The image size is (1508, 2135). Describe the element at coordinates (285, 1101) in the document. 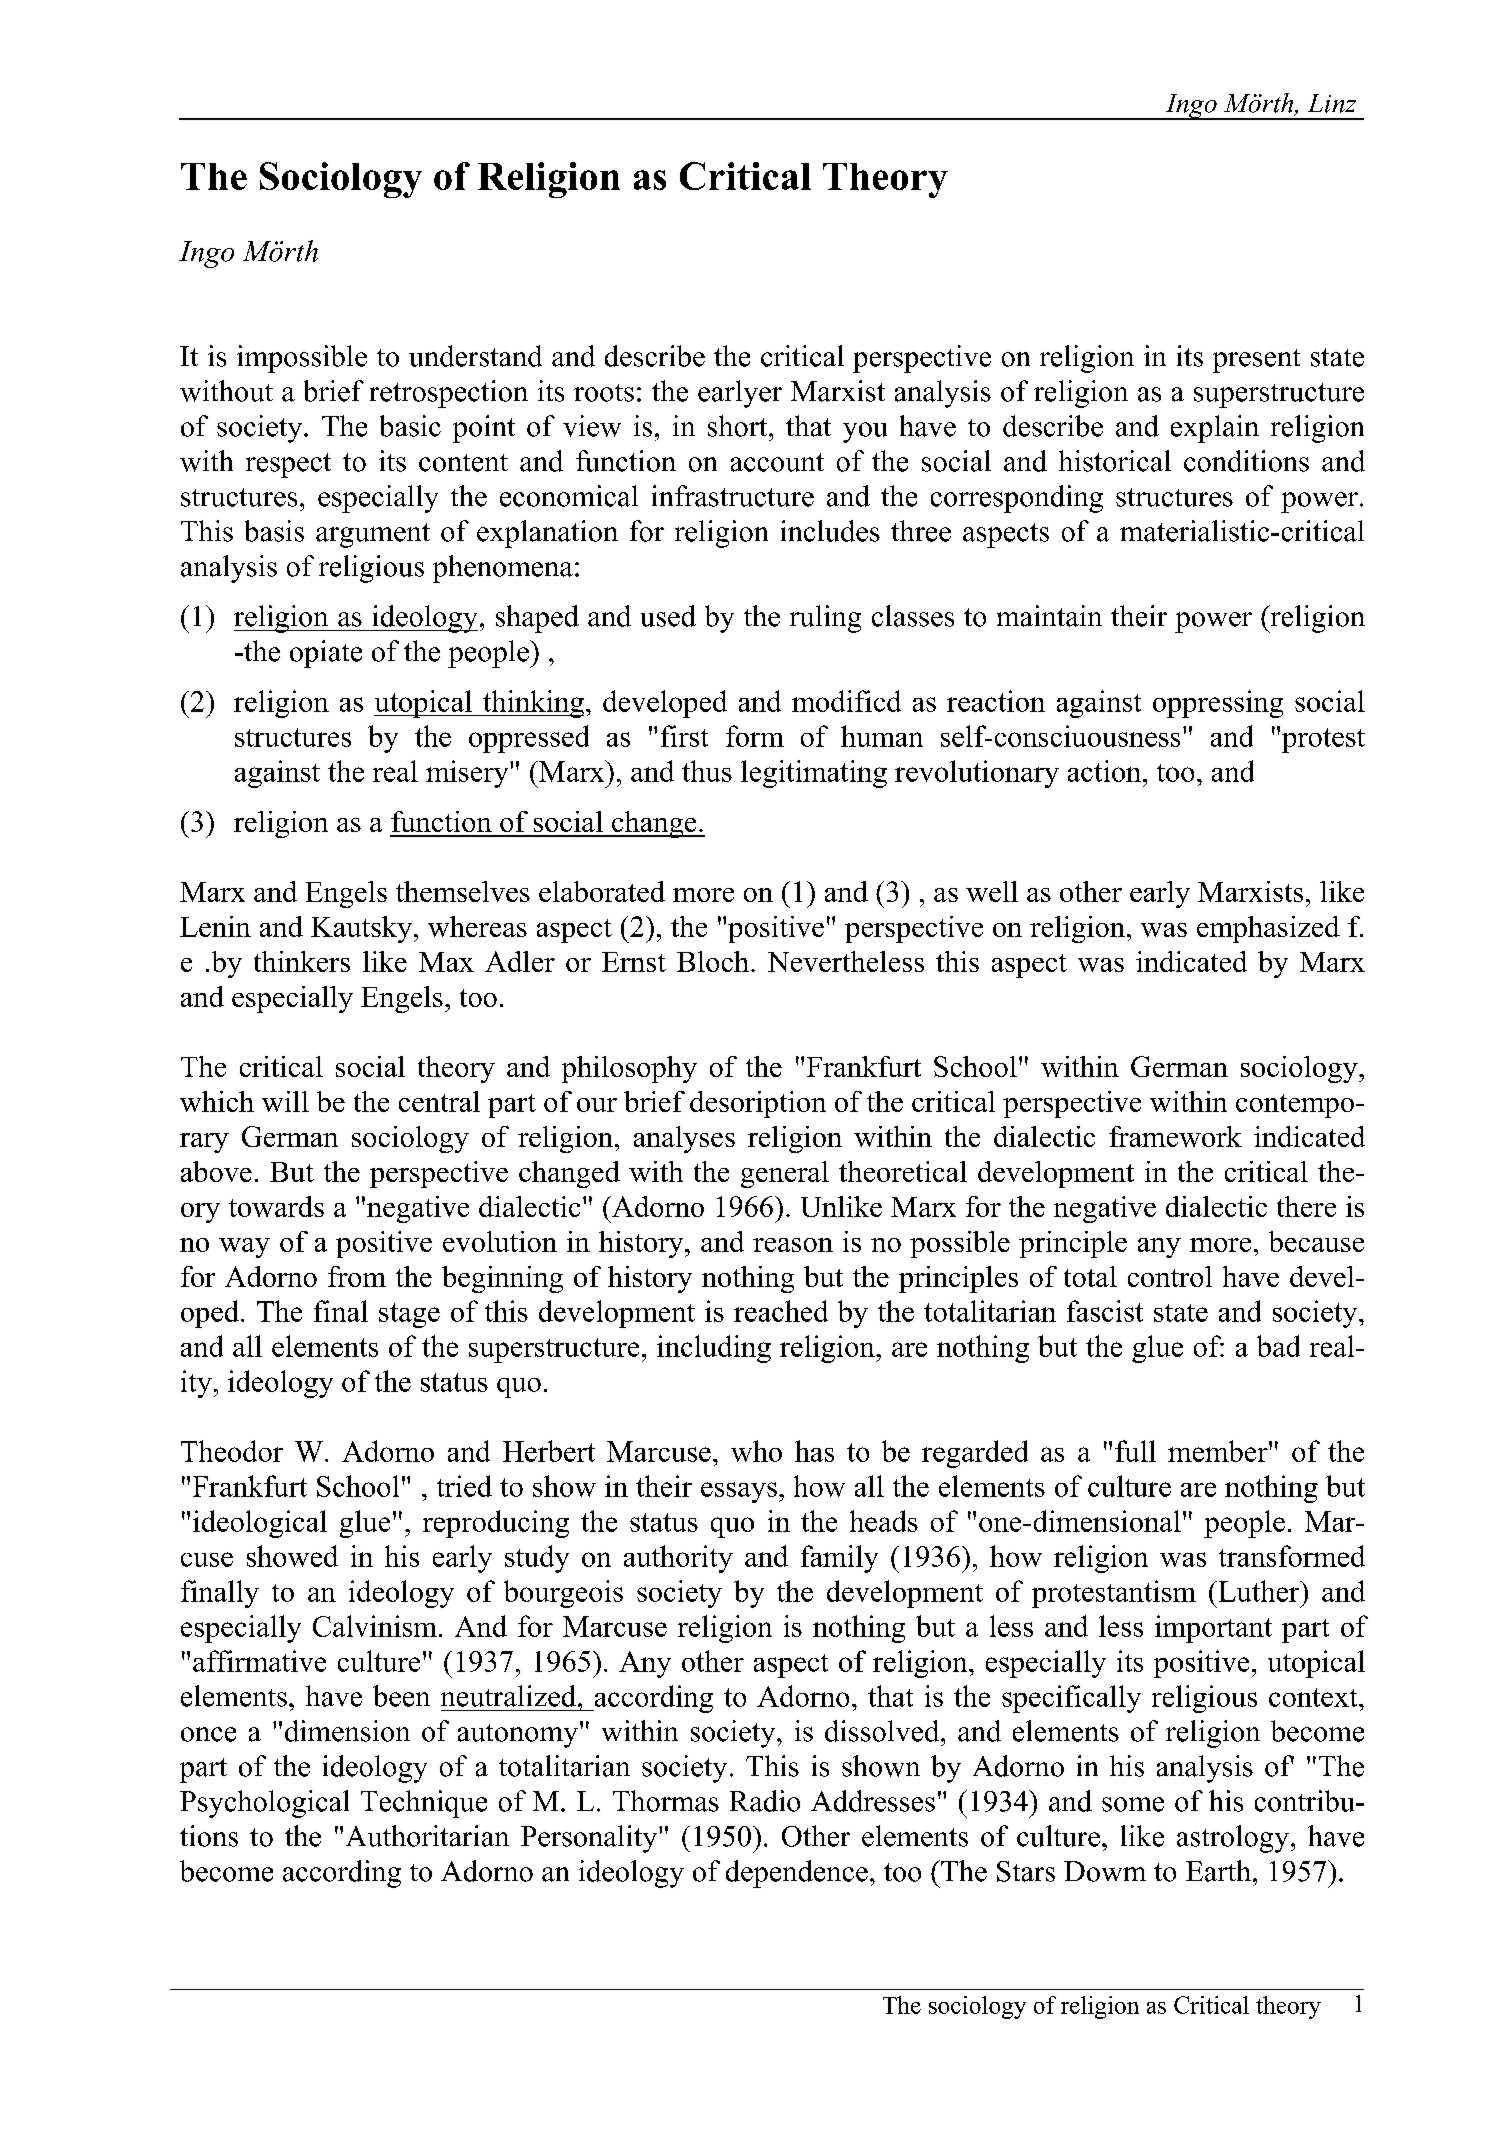

I see `will` at that location.
